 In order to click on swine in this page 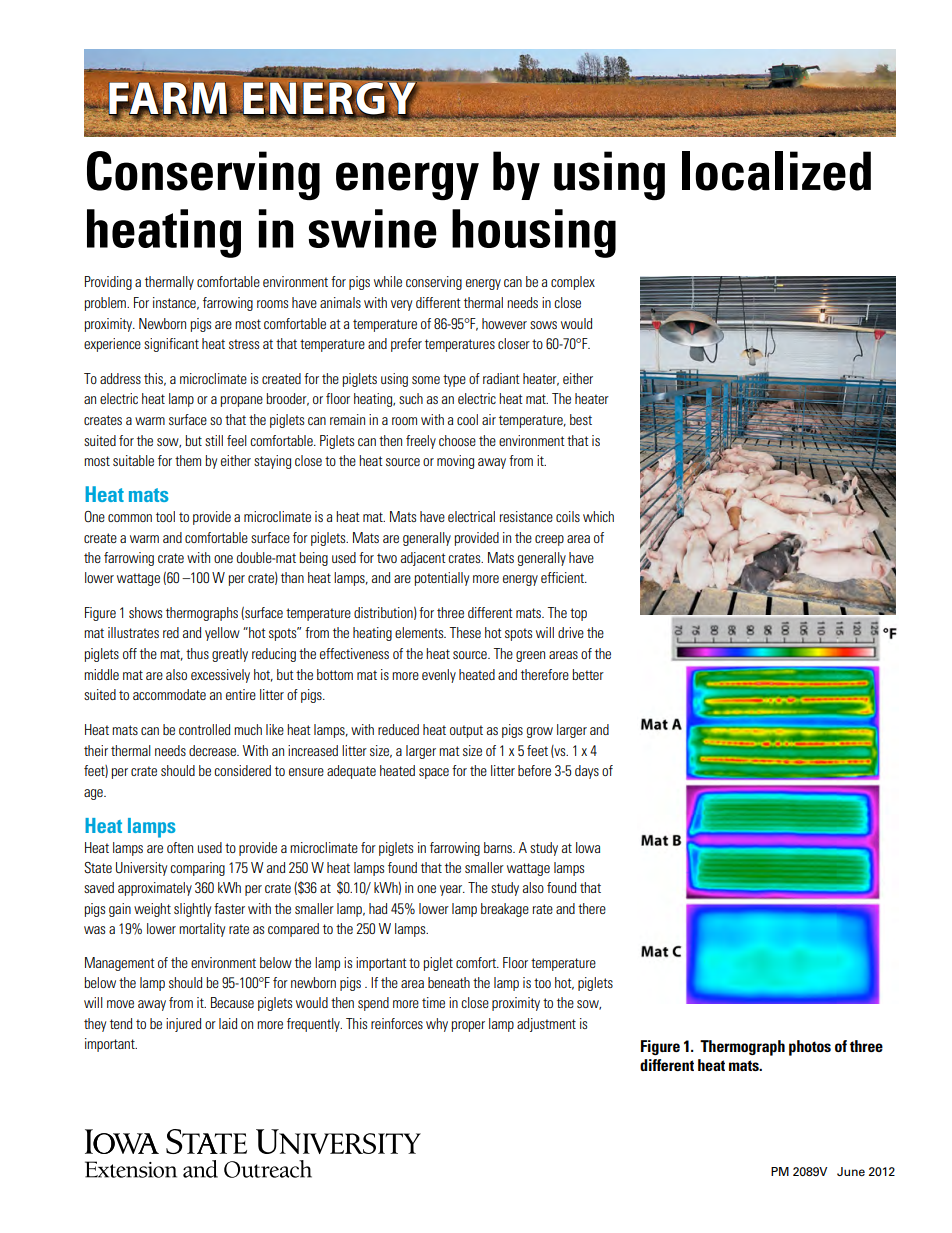, I will do `click(373, 228)`.
